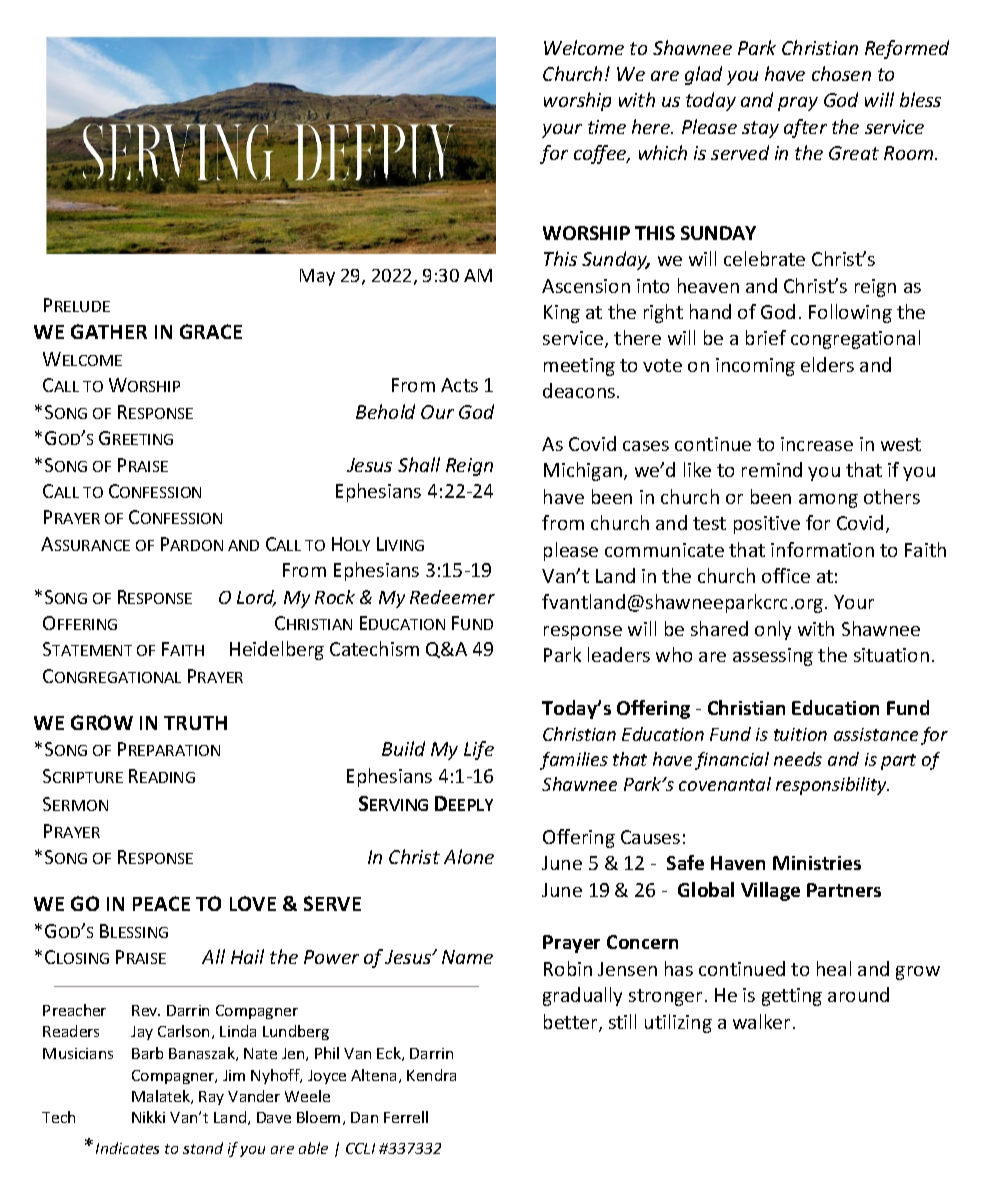 Image resolution: width=991 pixels, height=1204 pixels. I want to click on coffee, so click(601, 154).
